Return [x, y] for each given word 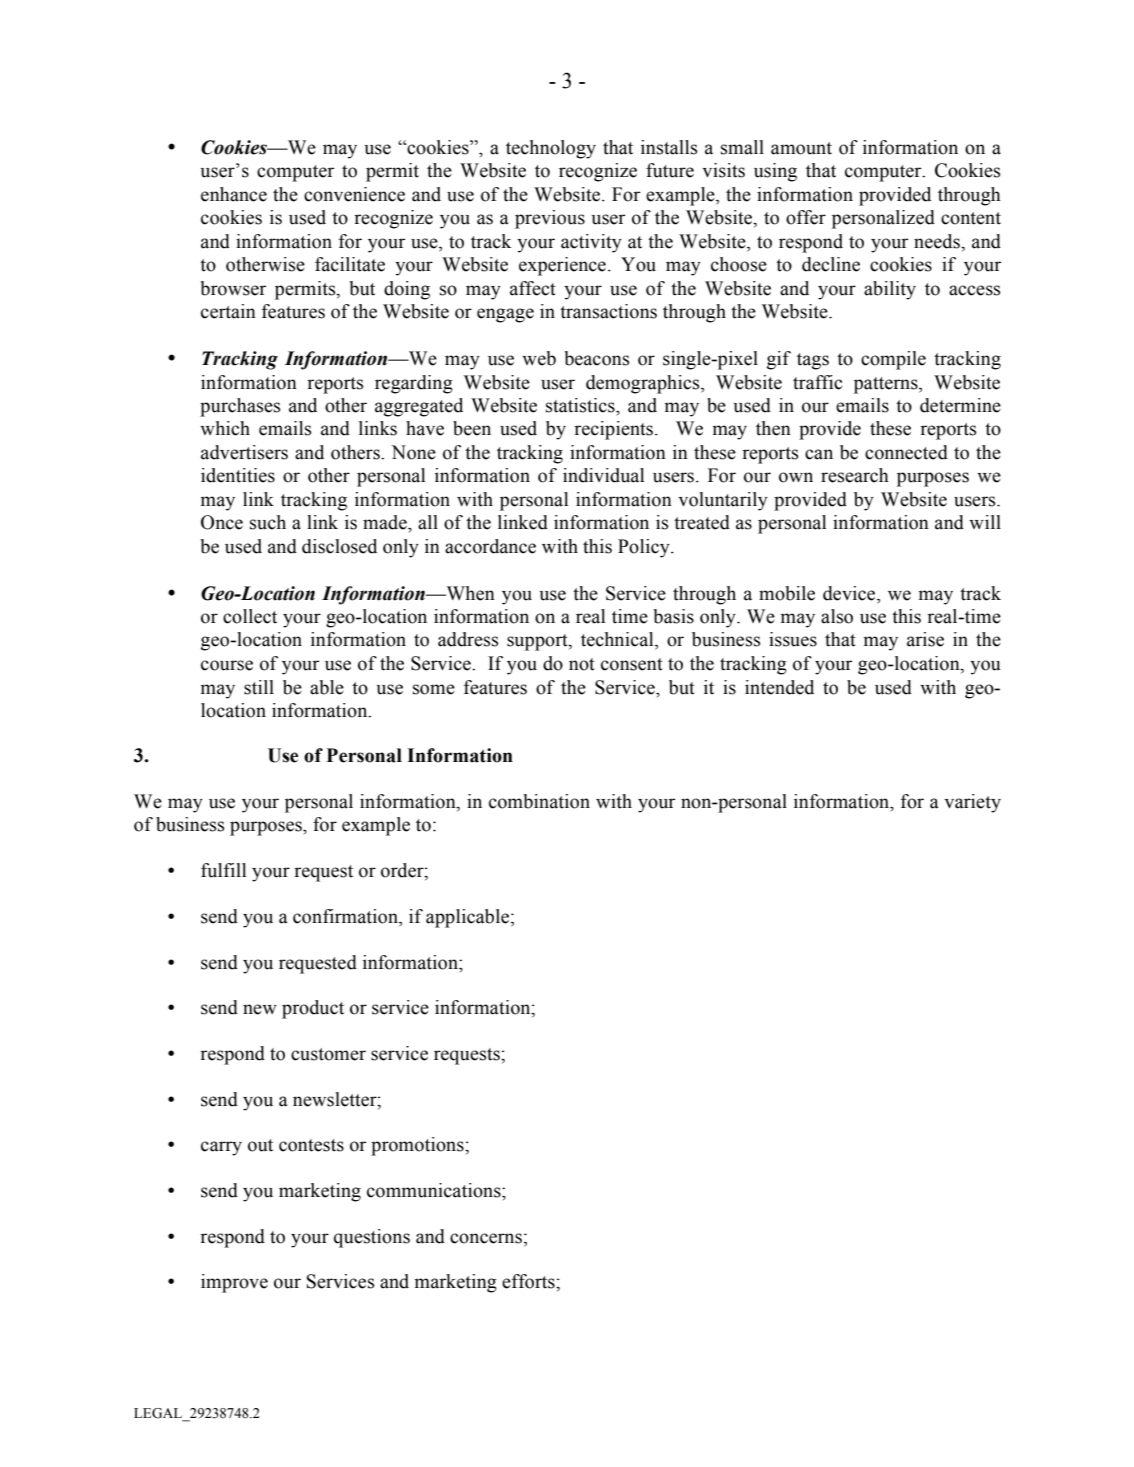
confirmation [346, 917]
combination [539, 801]
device [850, 593]
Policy [645, 548]
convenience [354, 194]
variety [972, 803]
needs [938, 241]
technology [551, 149]
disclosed [339, 546]
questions [372, 1238]
